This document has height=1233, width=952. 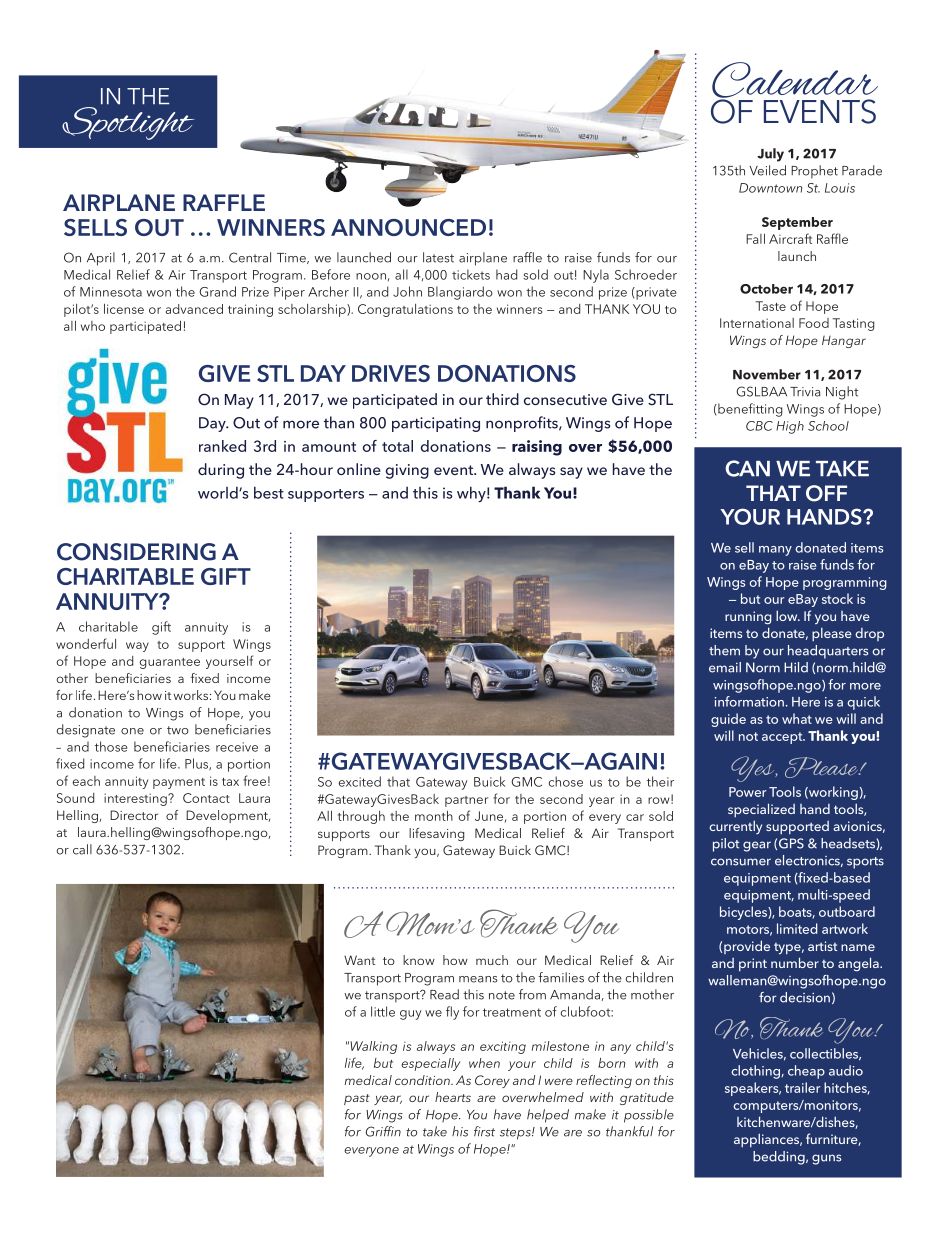 I want to click on payment, so click(x=179, y=783).
